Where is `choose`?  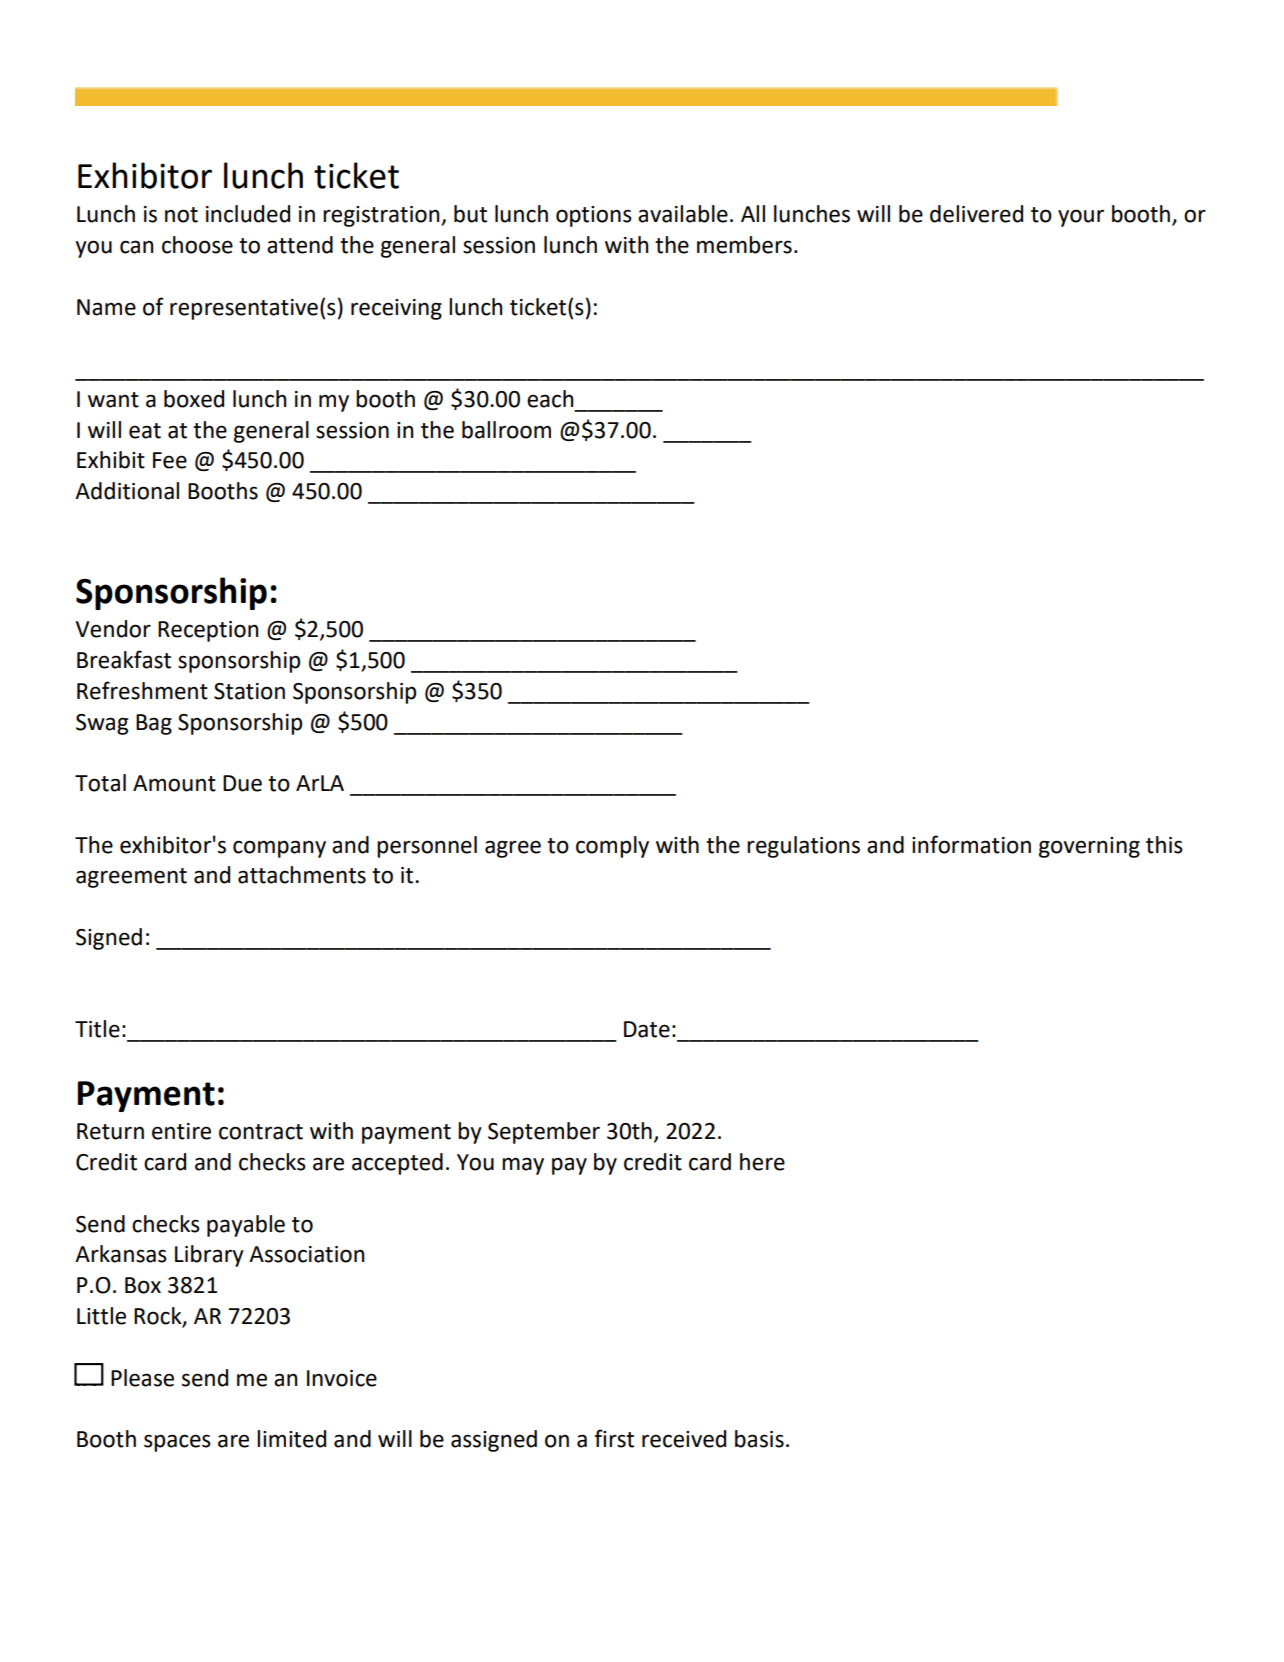 choose is located at coordinates (197, 245).
